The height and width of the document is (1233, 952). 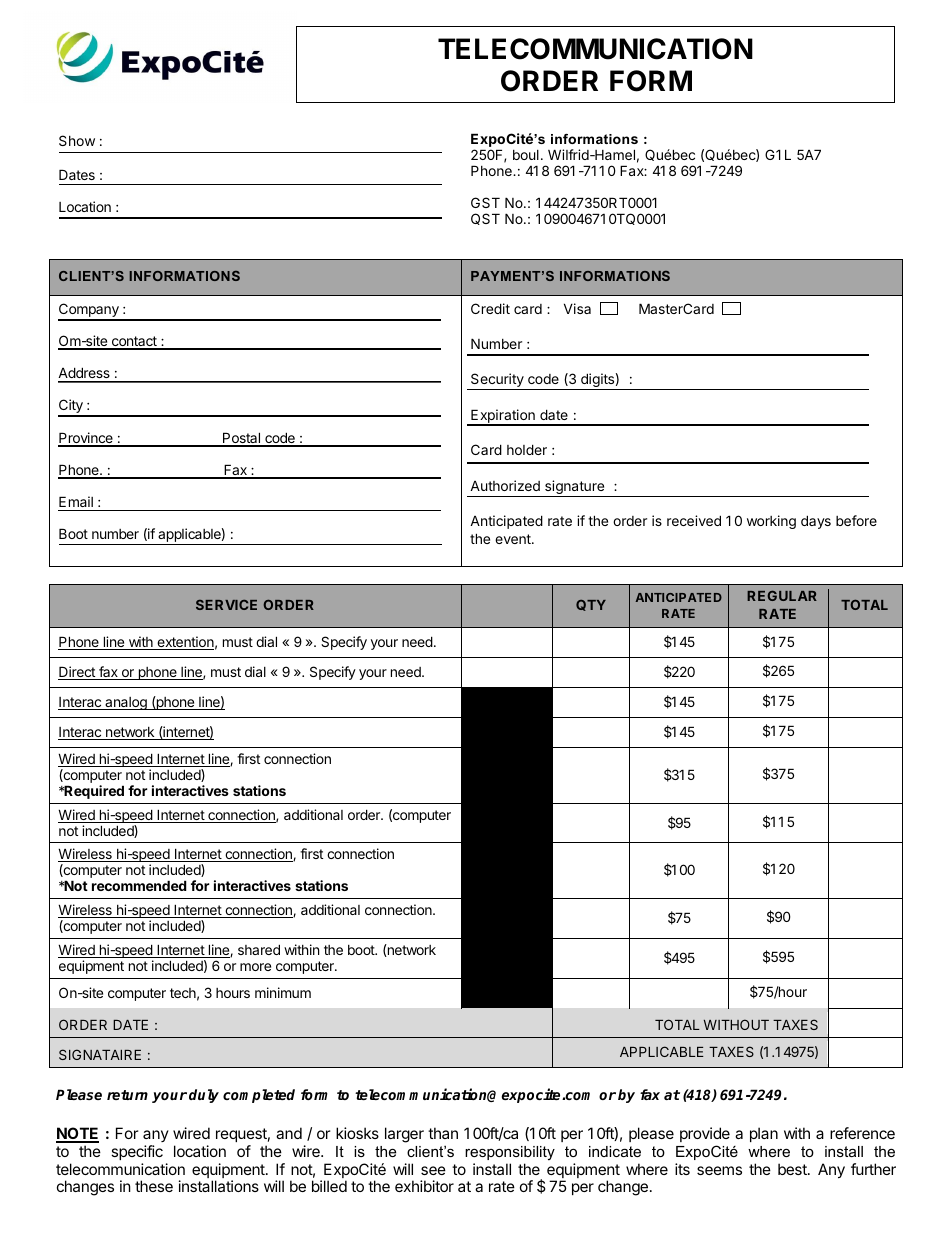 What do you see at coordinates (259, 949) in the document?
I see `shared` at bounding box center [259, 949].
